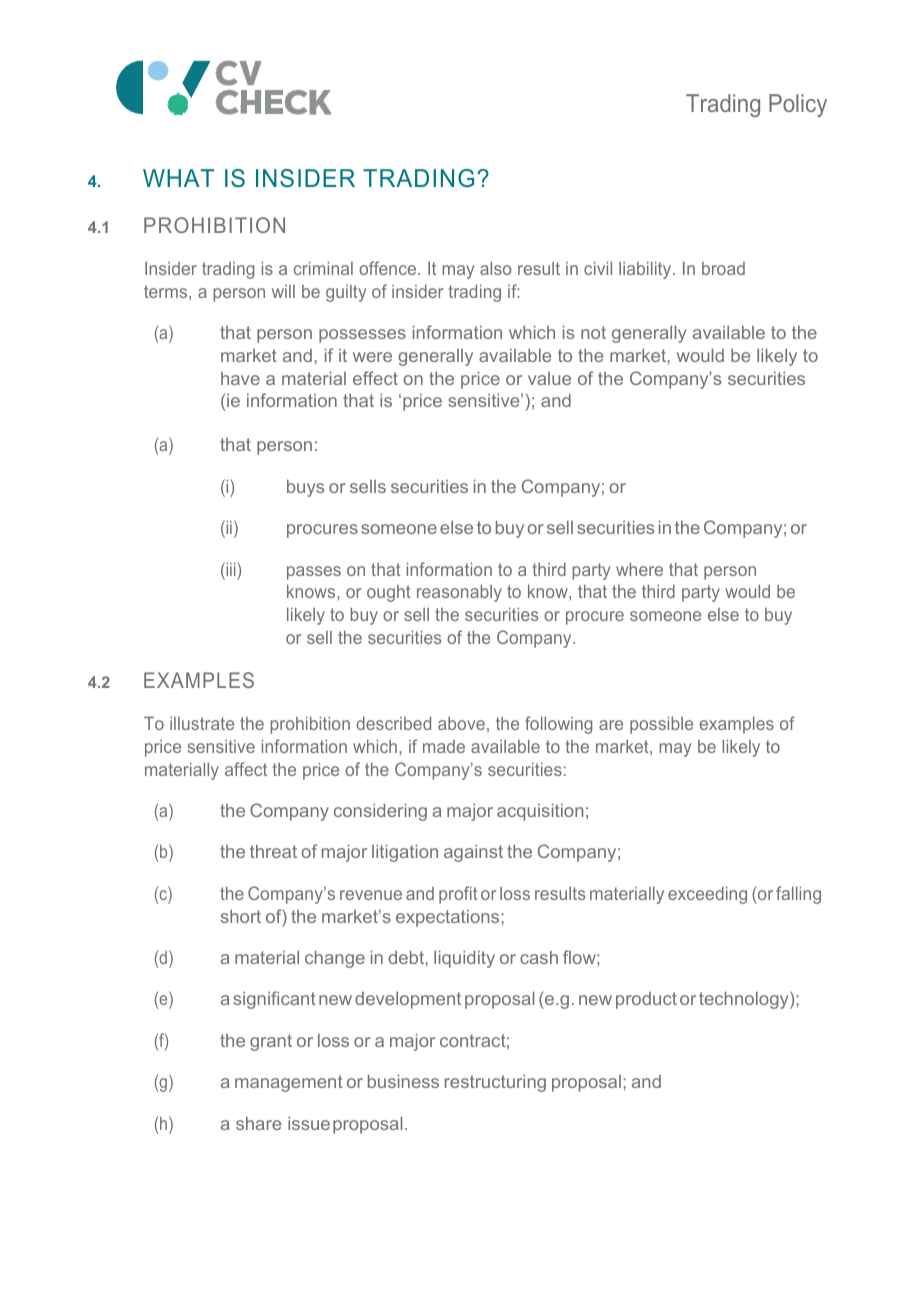 This image has width=924, height=1308. What do you see at coordinates (473, 853) in the image?
I see `against` at bounding box center [473, 853].
